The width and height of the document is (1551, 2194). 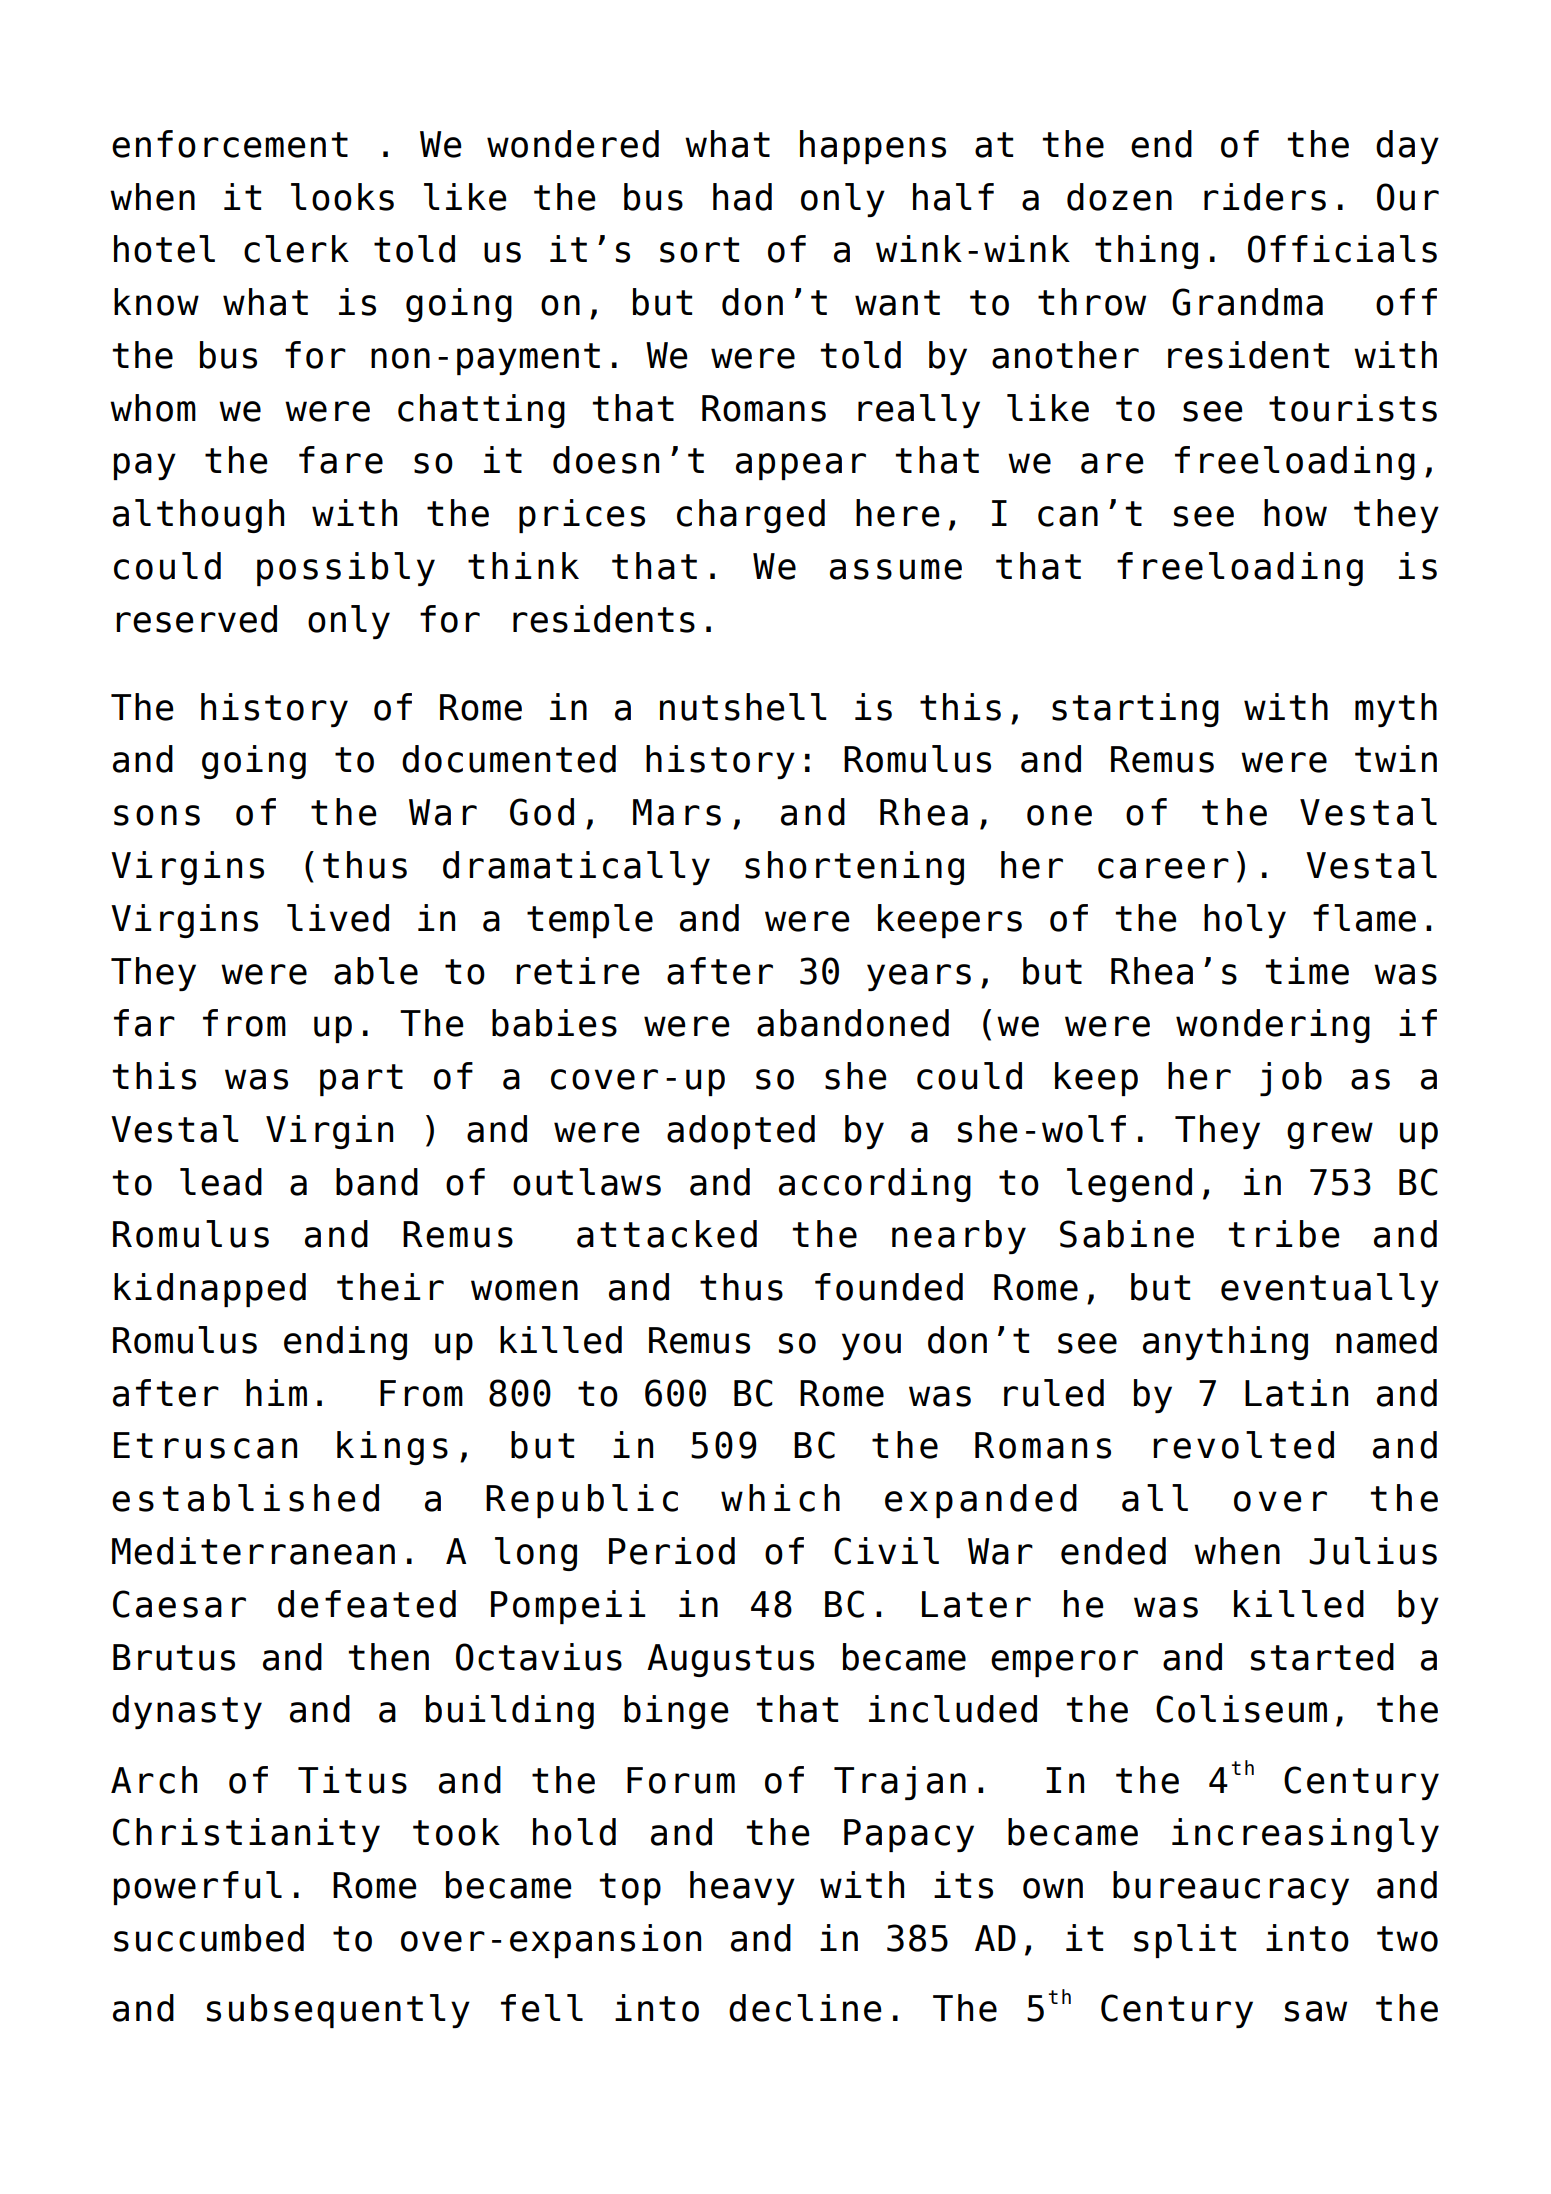 I want to click on him, so click(x=276, y=1392).
